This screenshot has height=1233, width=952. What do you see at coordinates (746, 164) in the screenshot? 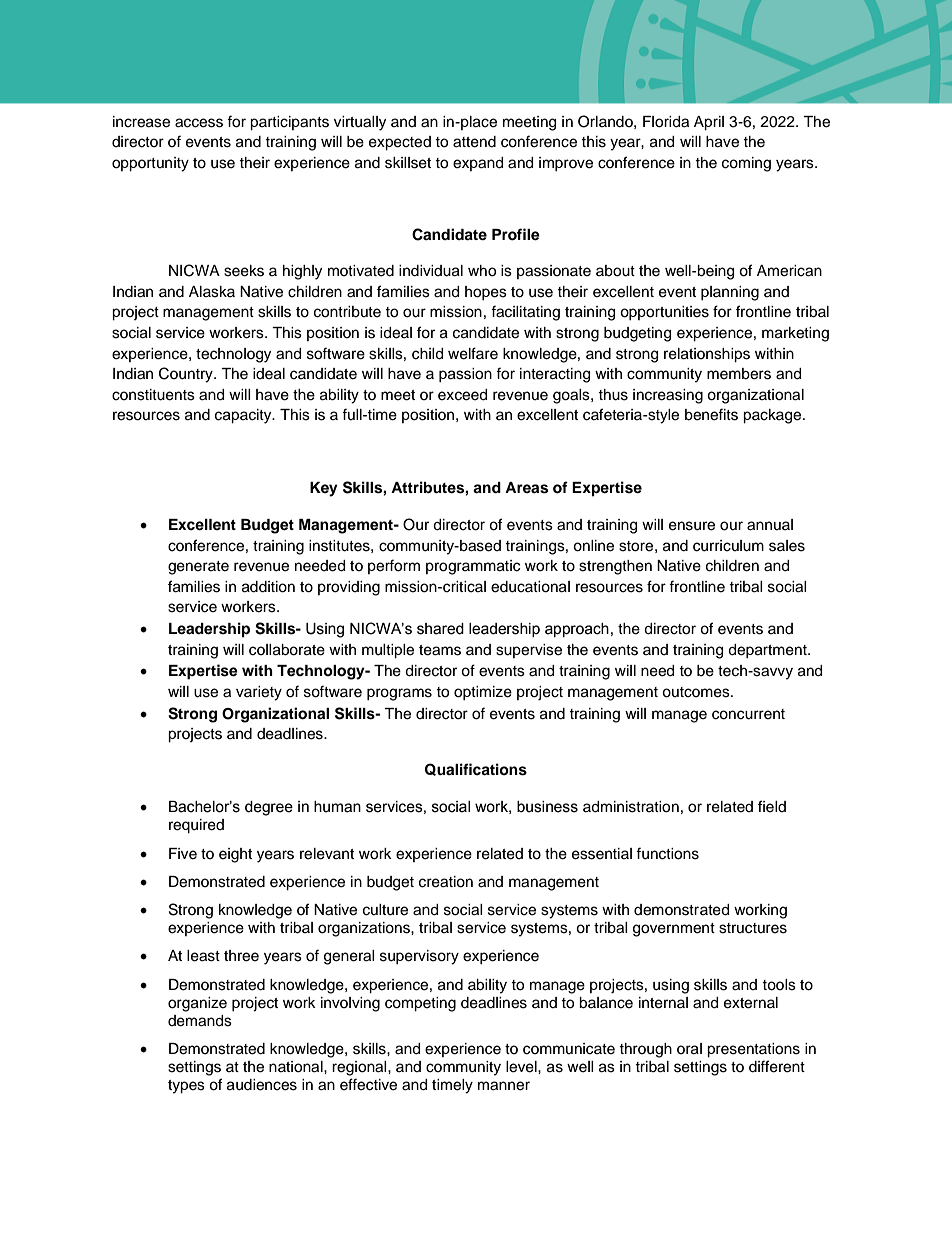
I see `coming` at bounding box center [746, 164].
